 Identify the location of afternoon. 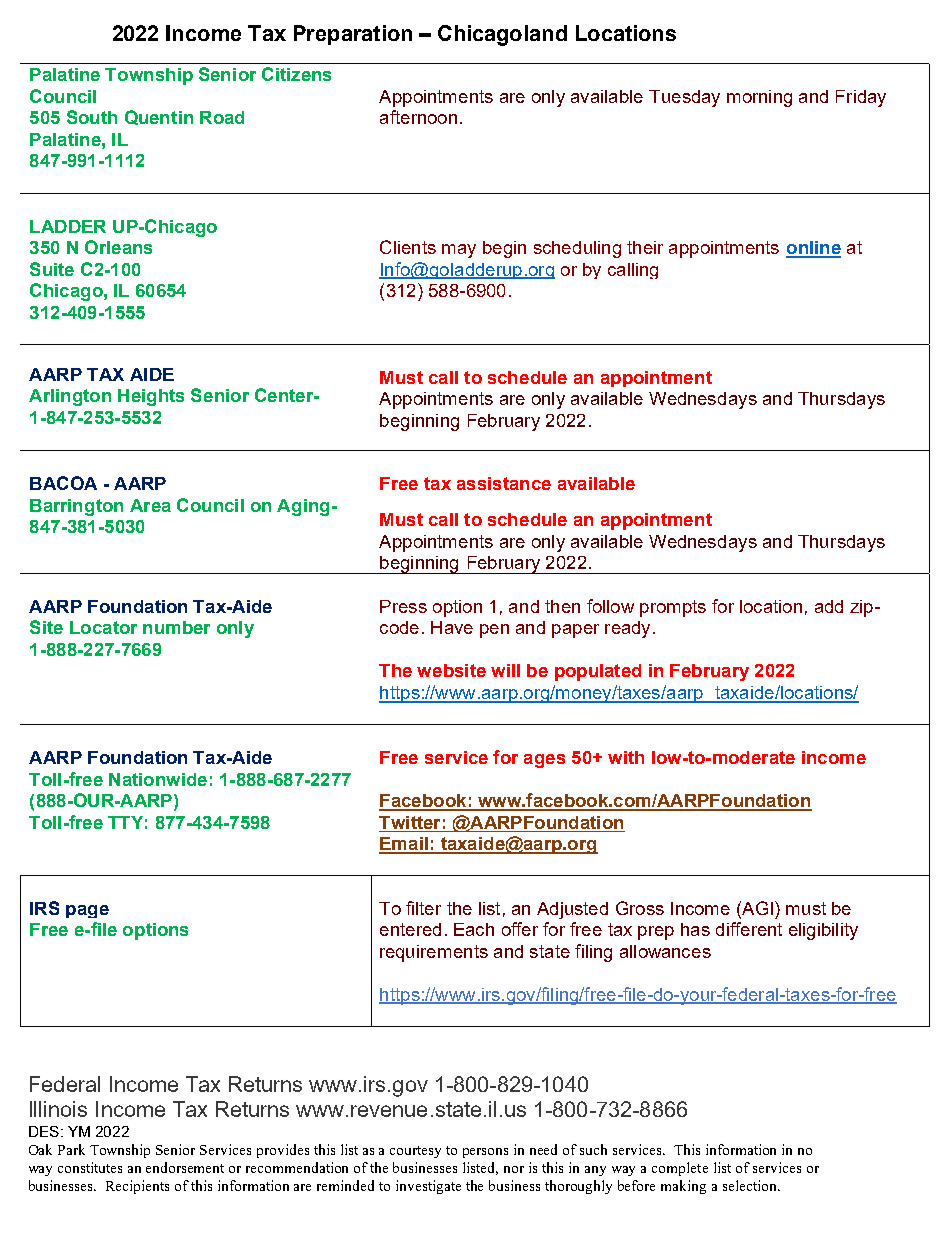
(418, 117).
